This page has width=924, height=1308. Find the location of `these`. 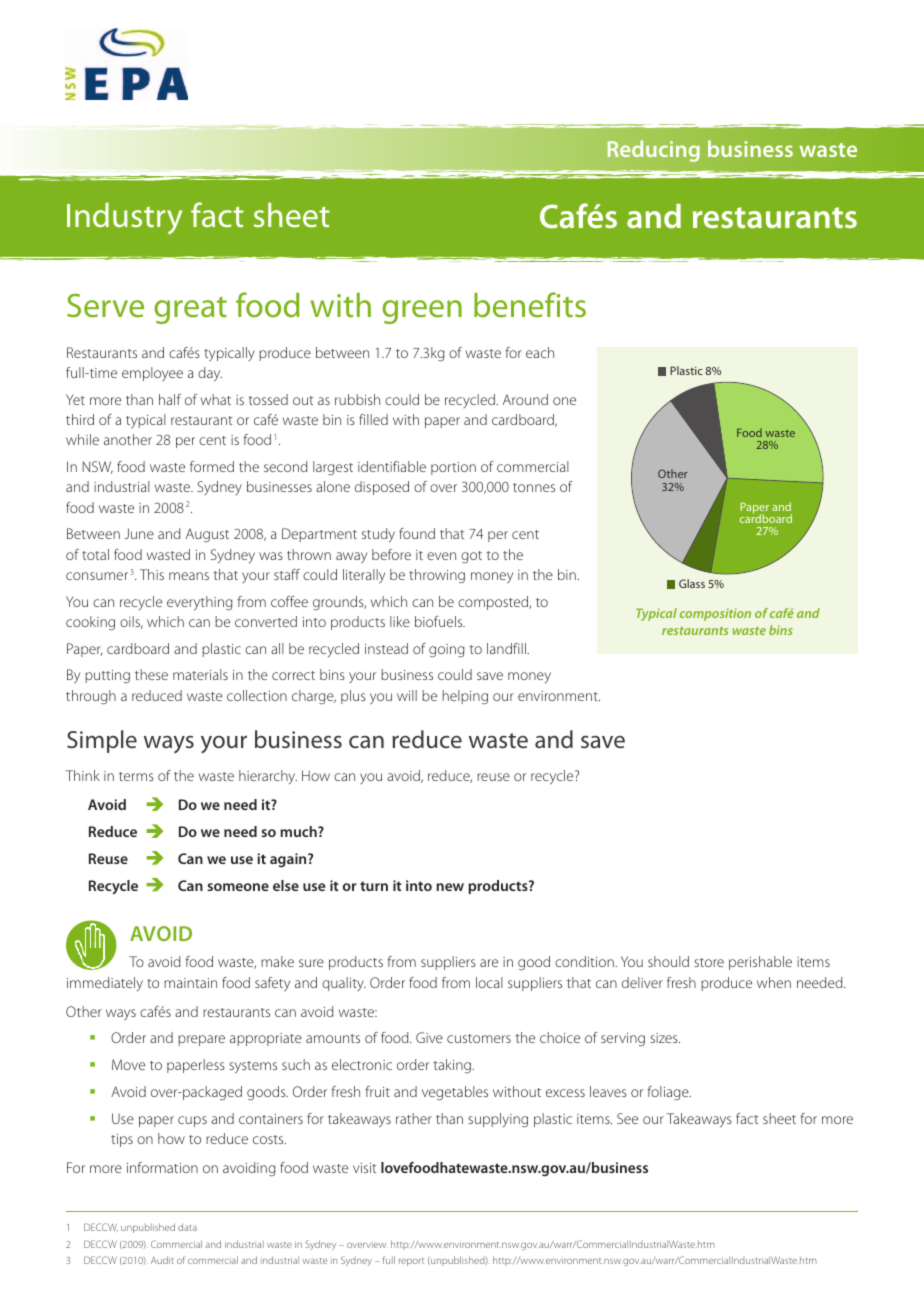

these is located at coordinates (151, 674).
